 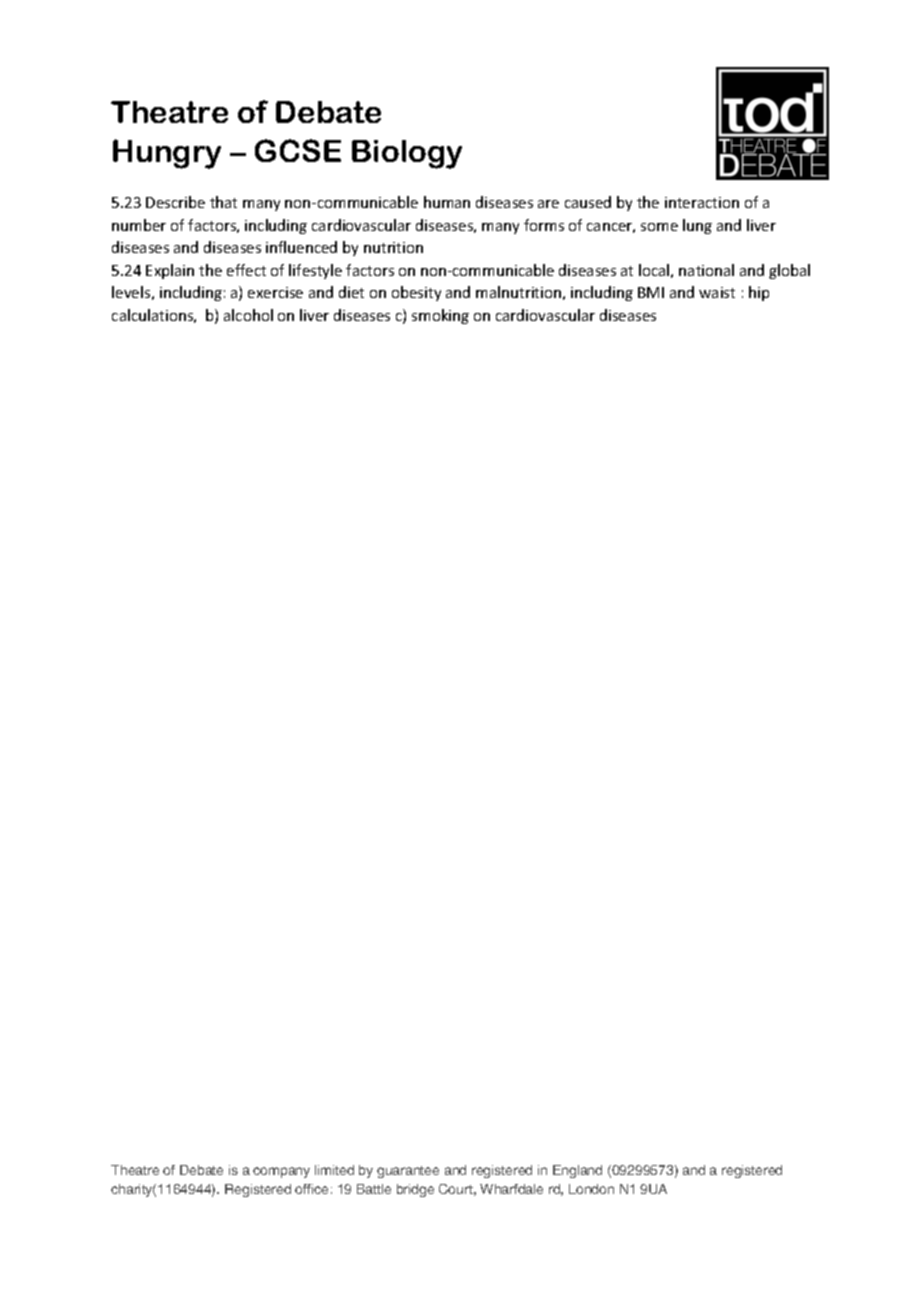 What do you see at coordinates (311, 1189) in the screenshot?
I see `office` at bounding box center [311, 1189].
